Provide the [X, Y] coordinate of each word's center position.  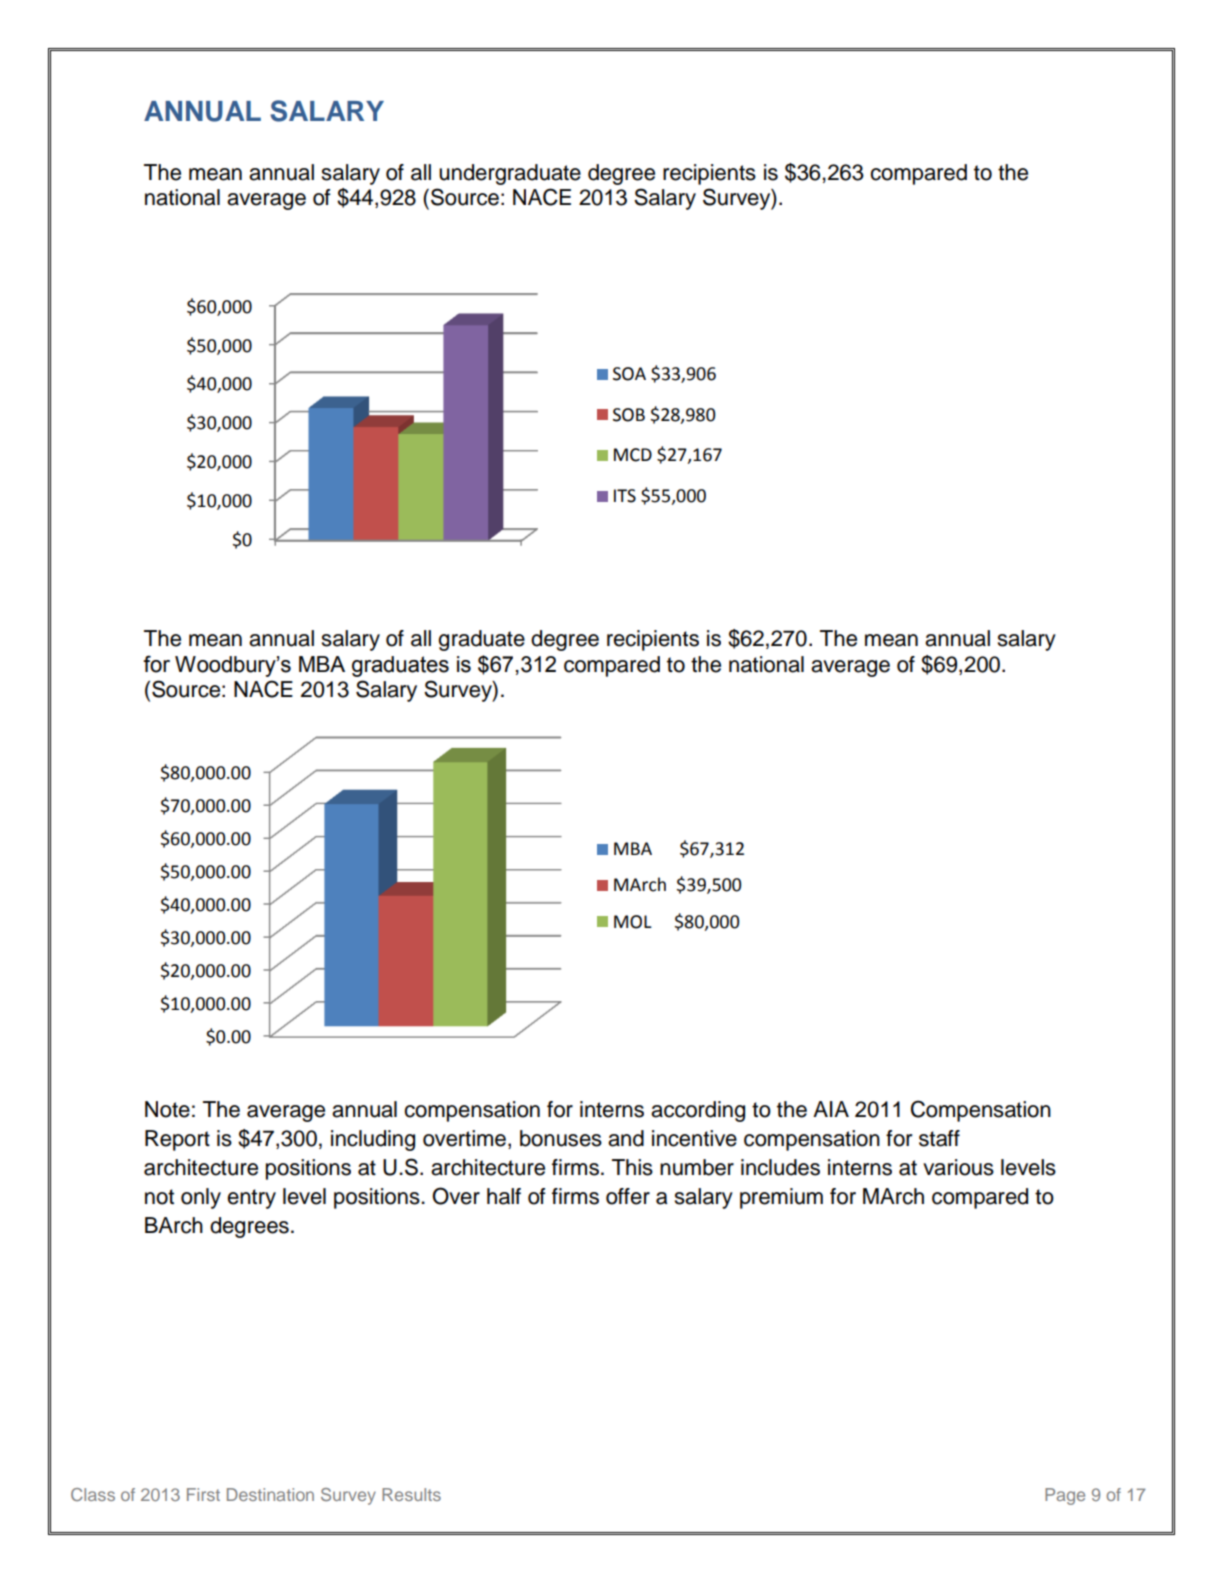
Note [167, 1109]
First [203, 1494]
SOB [629, 415]
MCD [633, 455]
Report [177, 1140]
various [958, 1167]
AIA [831, 1109]
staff [939, 1138]
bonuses [561, 1138]
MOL [633, 922]
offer [628, 1196]
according [698, 1111]
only [201, 1198]
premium [781, 1198]
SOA [629, 374]
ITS [625, 496]
